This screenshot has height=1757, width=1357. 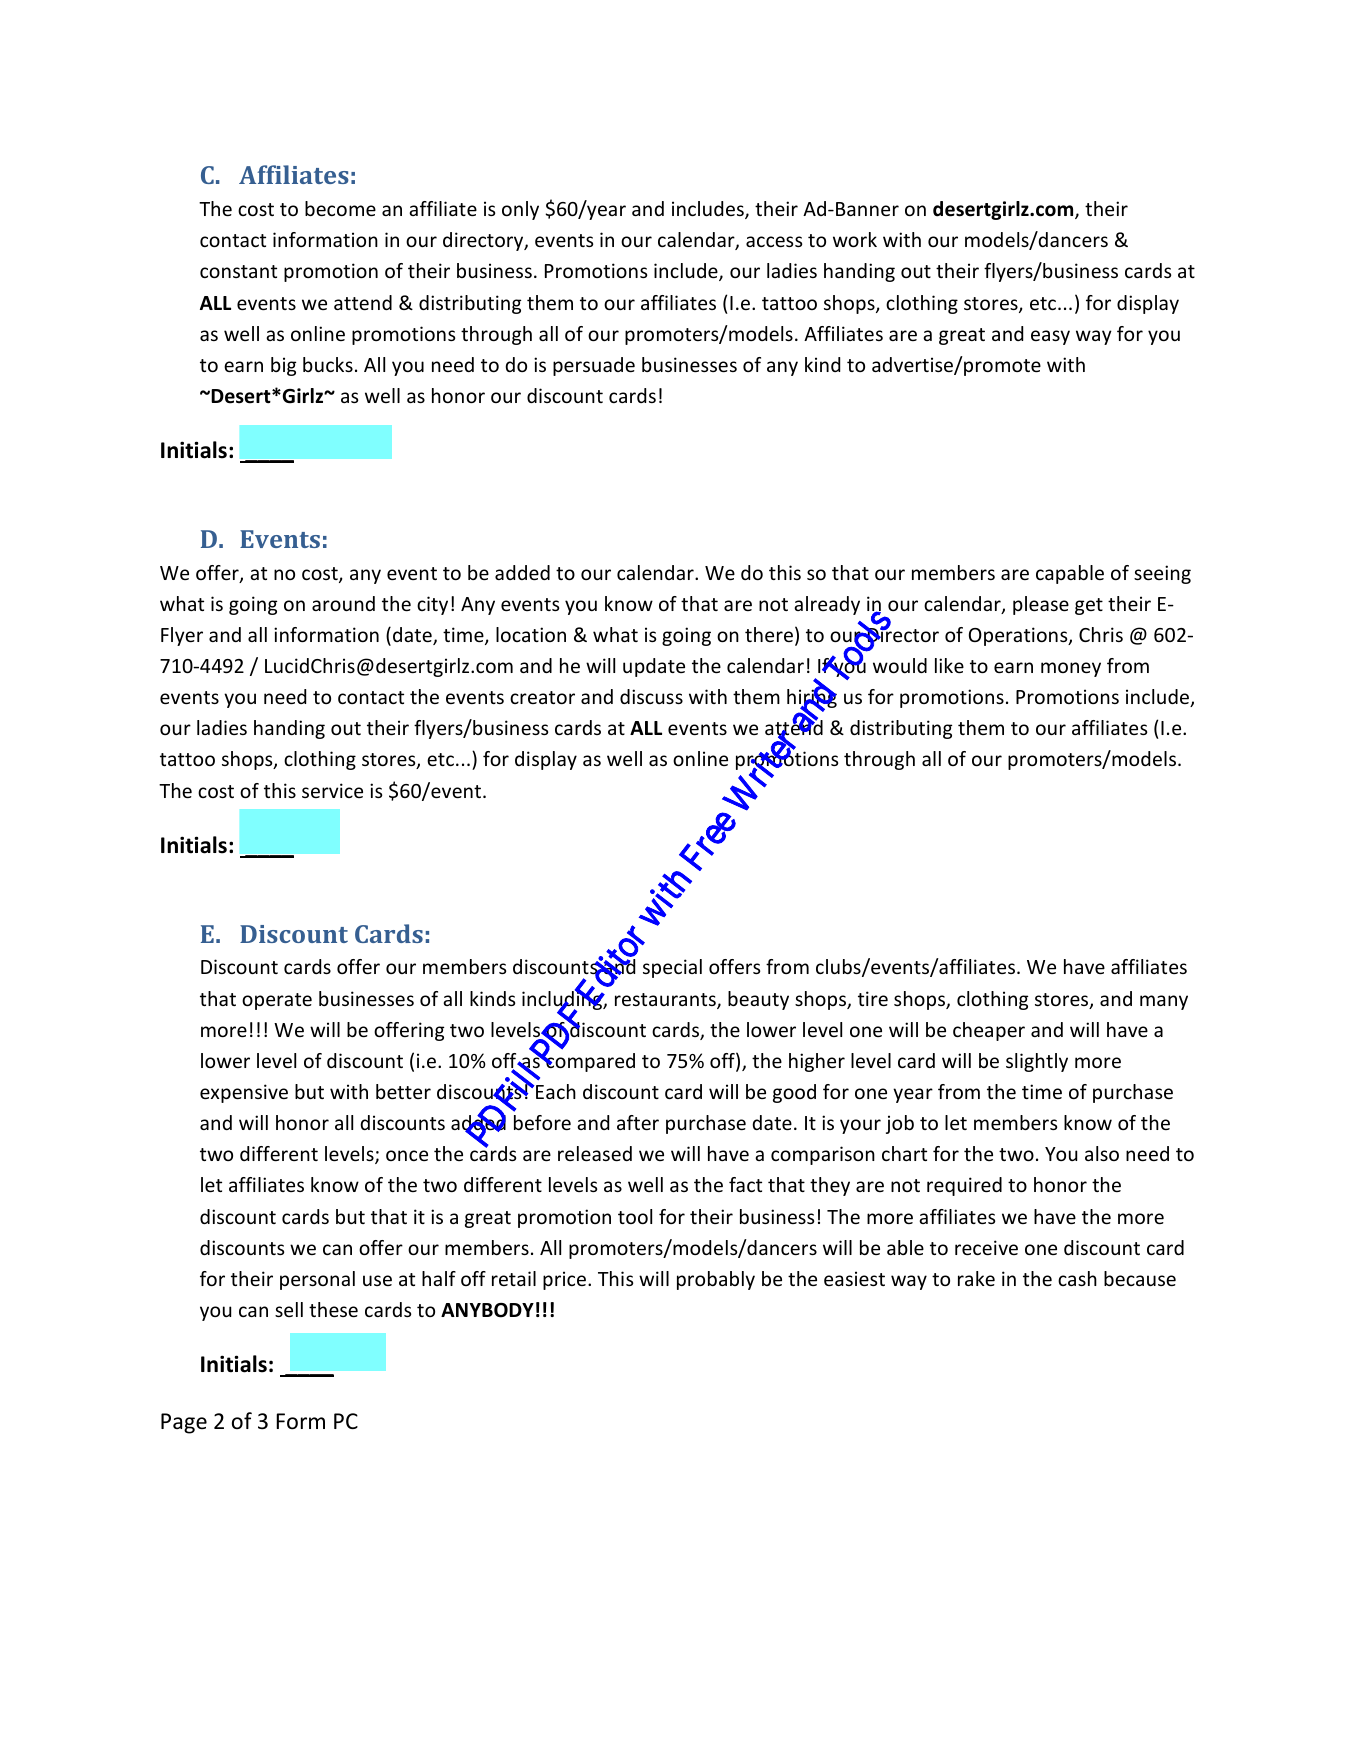 I want to click on sell, so click(x=289, y=1309).
